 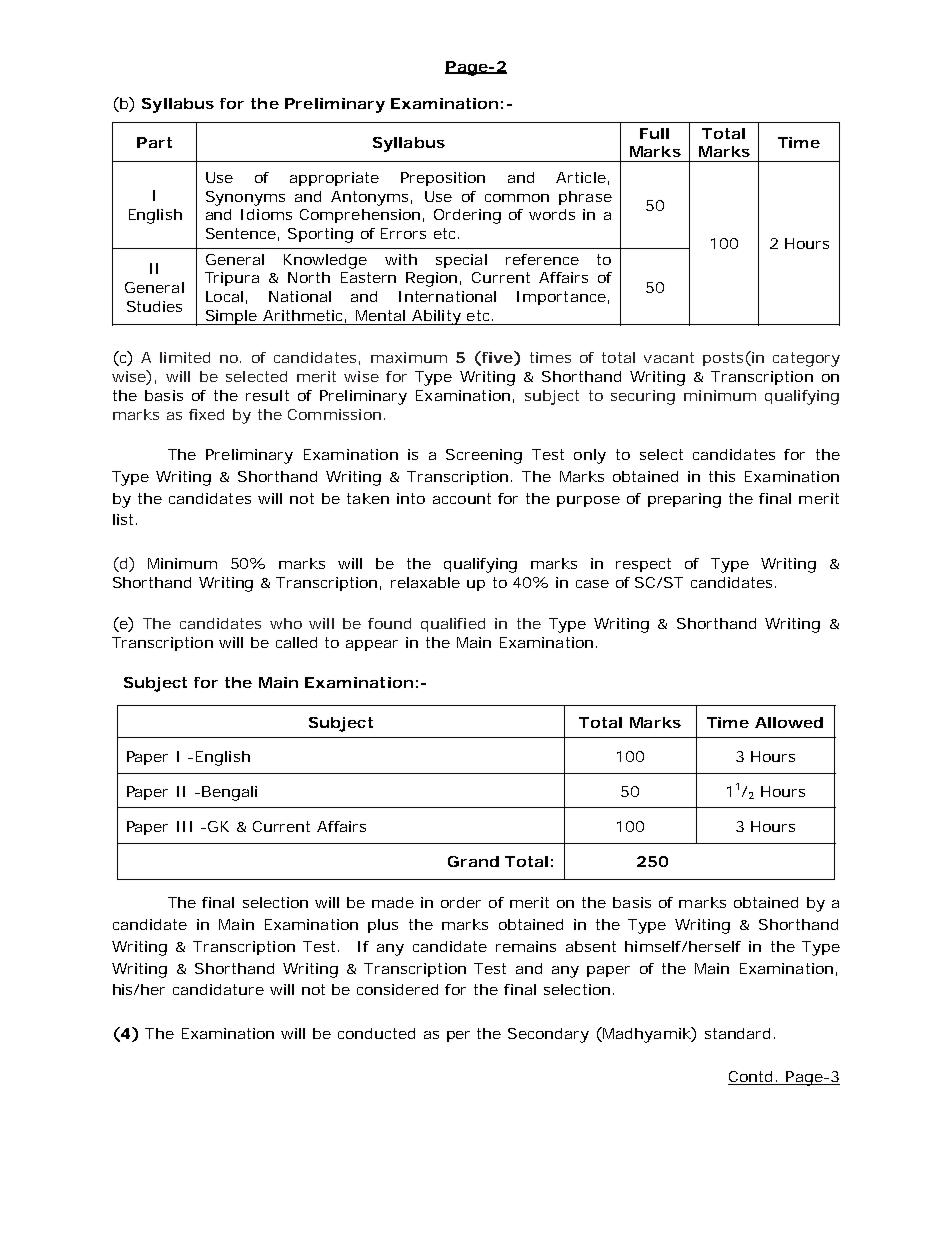 I want to click on Allowed, so click(x=789, y=722).
